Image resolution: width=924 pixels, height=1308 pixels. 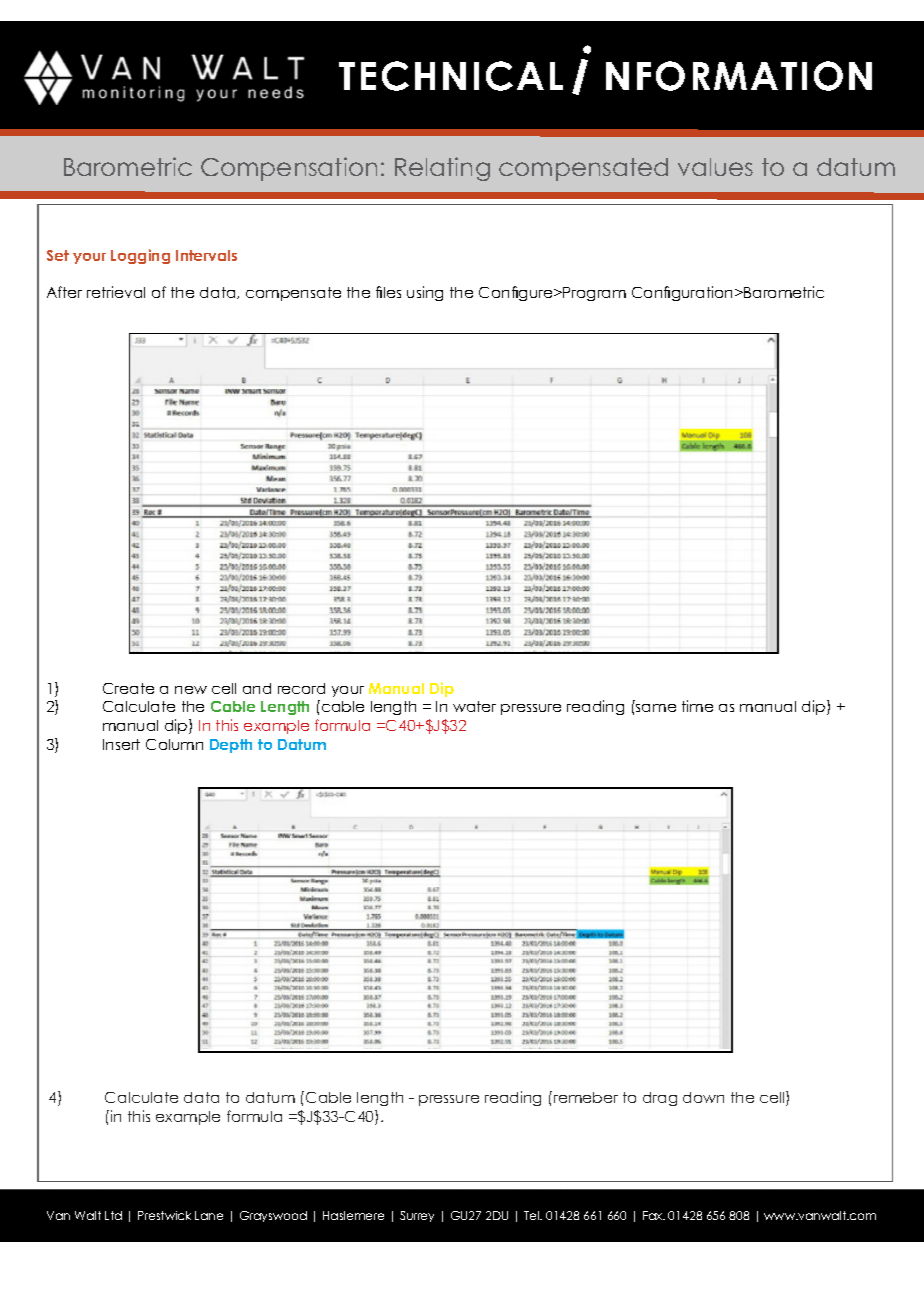 What do you see at coordinates (451, 76) in the screenshot?
I see `TECHNICAL` at bounding box center [451, 76].
